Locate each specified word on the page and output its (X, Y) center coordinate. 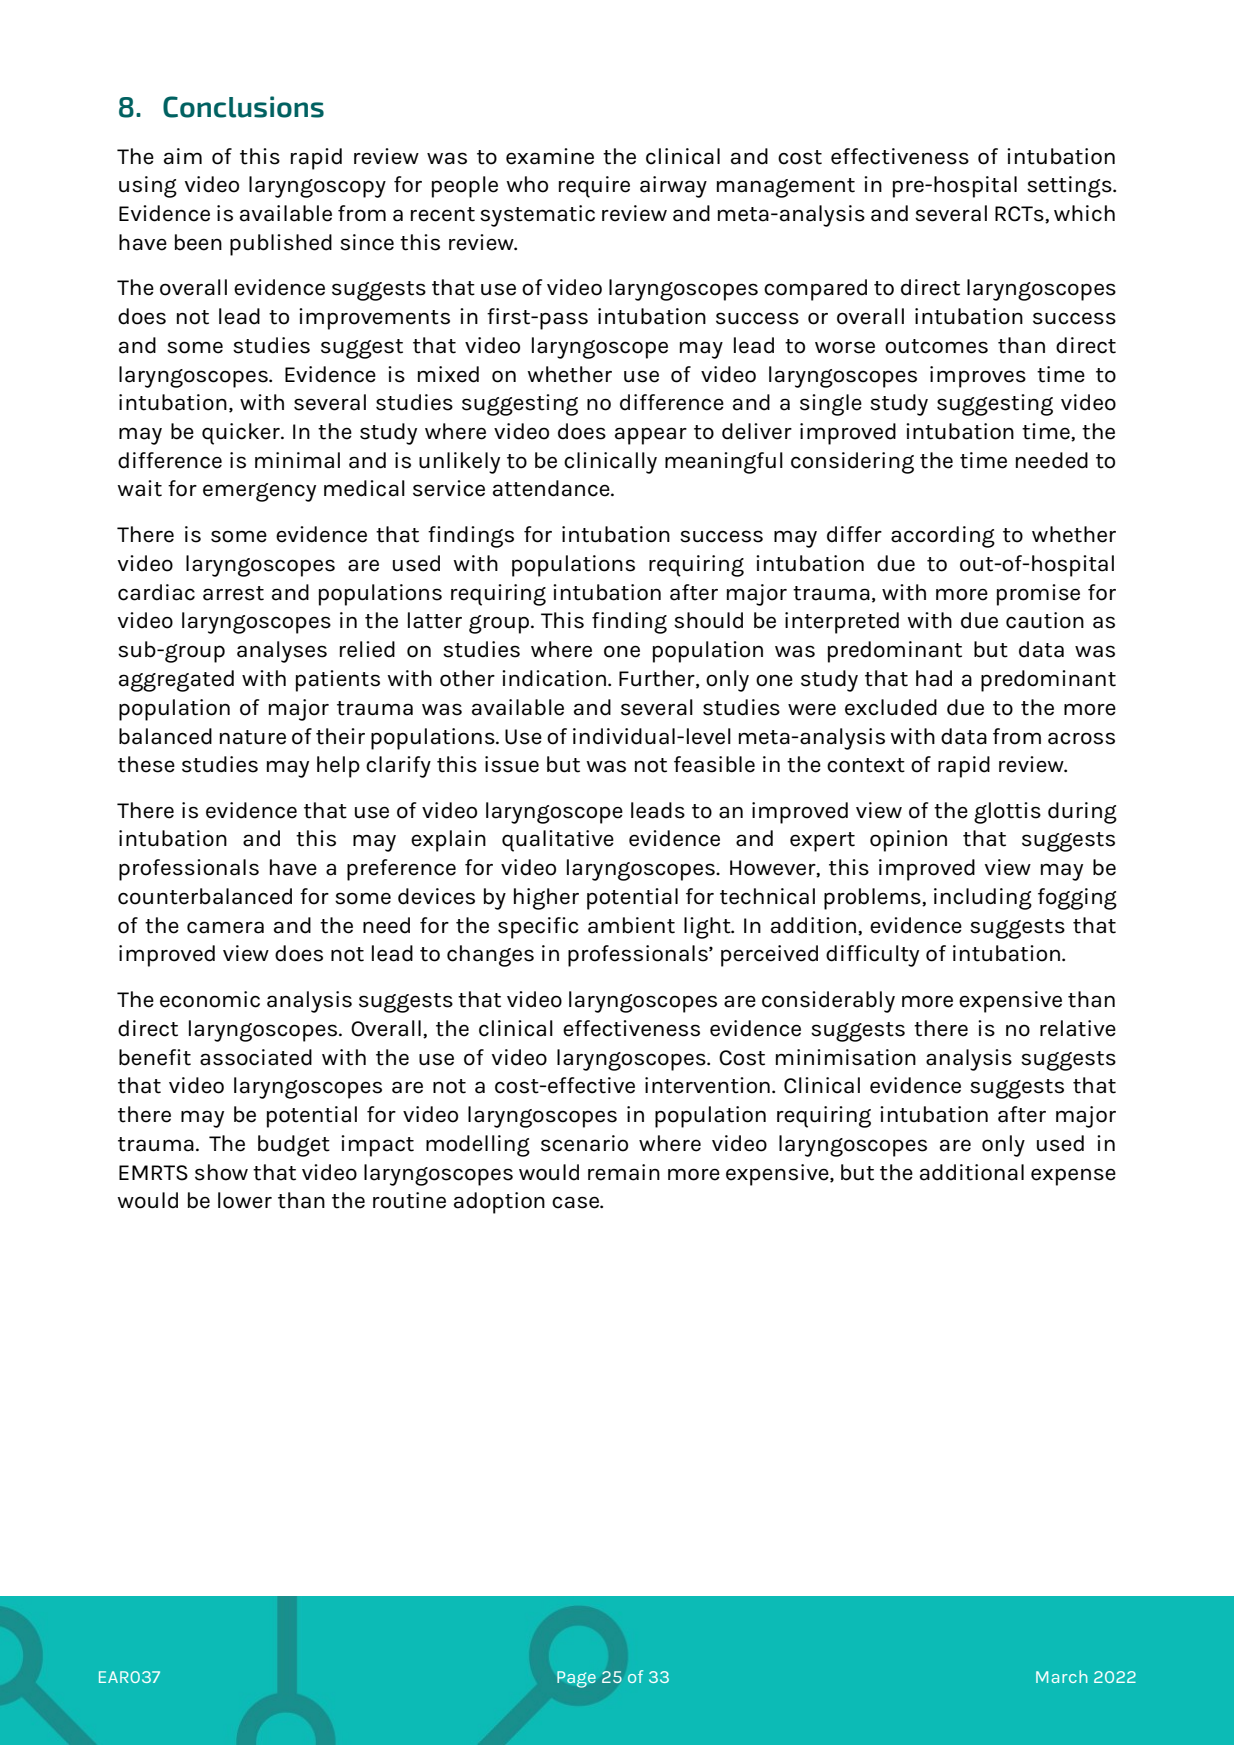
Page (576, 1679)
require (594, 187)
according (943, 537)
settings (1070, 187)
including (983, 899)
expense (1073, 1177)
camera (225, 927)
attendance (552, 488)
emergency (259, 492)
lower (245, 1200)
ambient (631, 925)
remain (624, 1172)
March (1062, 1676)
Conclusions (243, 107)
